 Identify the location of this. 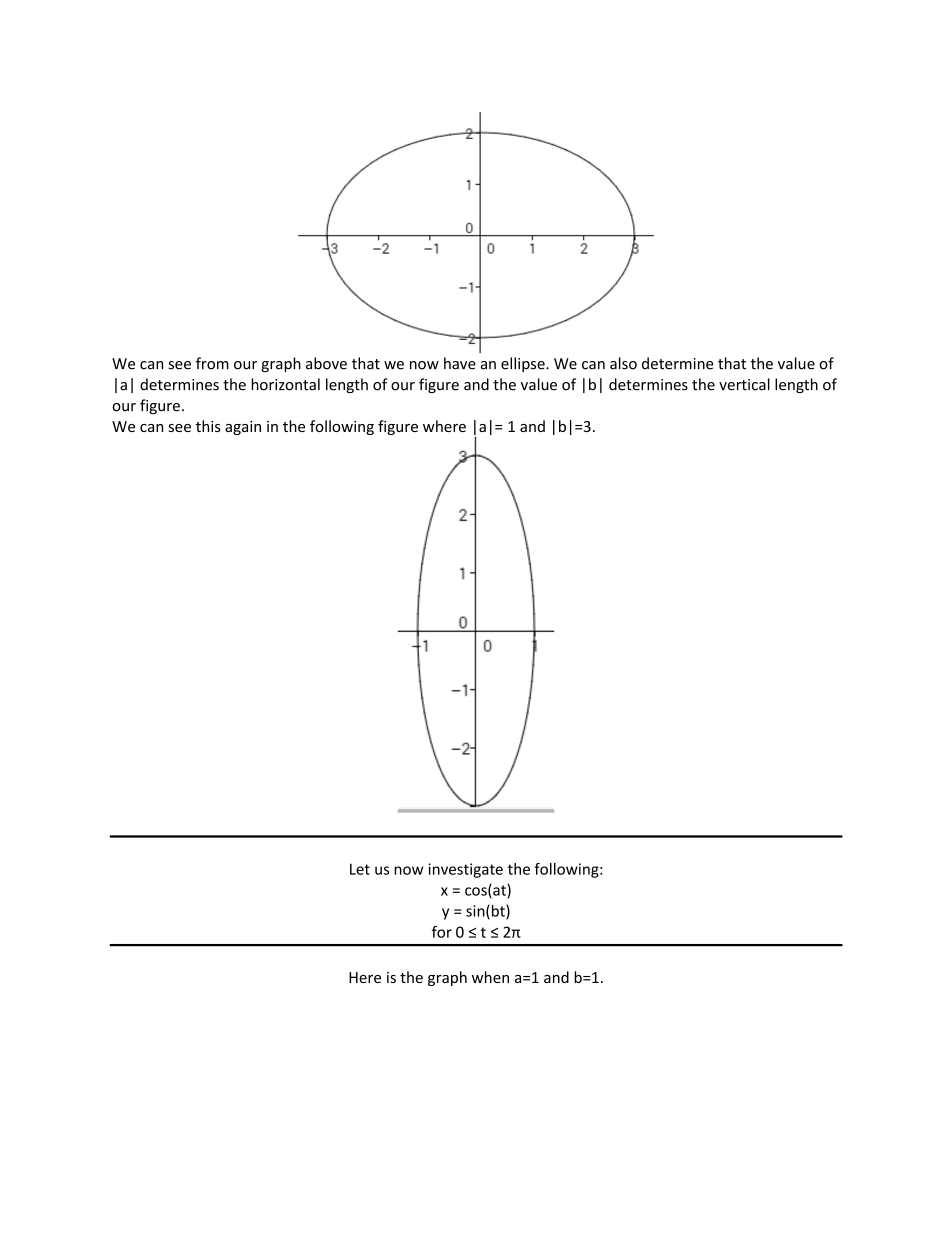
(208, 426).
